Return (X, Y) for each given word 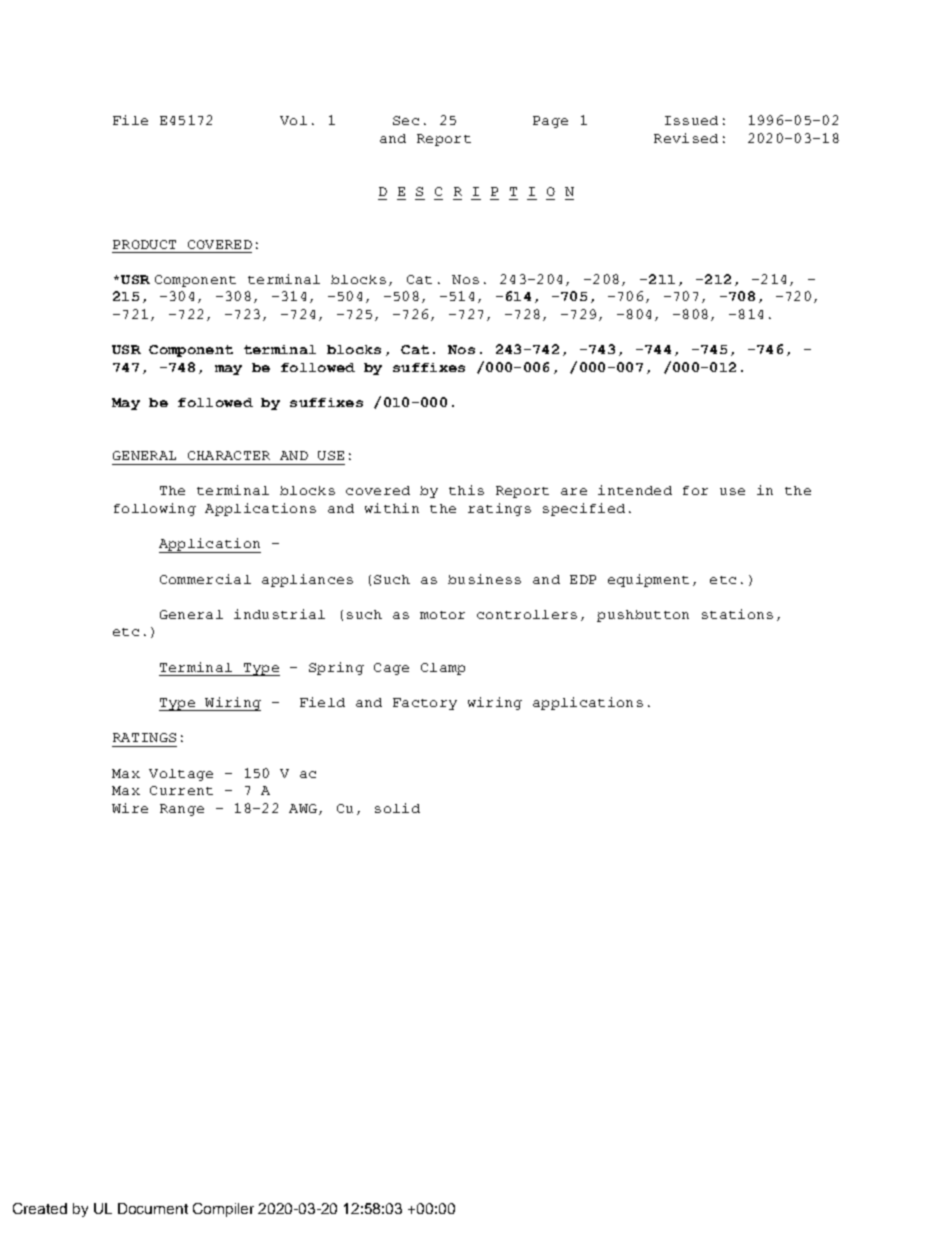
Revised (686, 138)
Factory (425, 704)
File (130, 120)
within (392, 508)
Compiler (223, 1210)
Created (40, 1208)
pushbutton (643, 616)
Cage (391, 669)
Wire (130, 808)
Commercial (205, 579)
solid (397, 808)
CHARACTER (229, 455)
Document (153, 1208)
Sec (406, 120)
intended (635, 490)
